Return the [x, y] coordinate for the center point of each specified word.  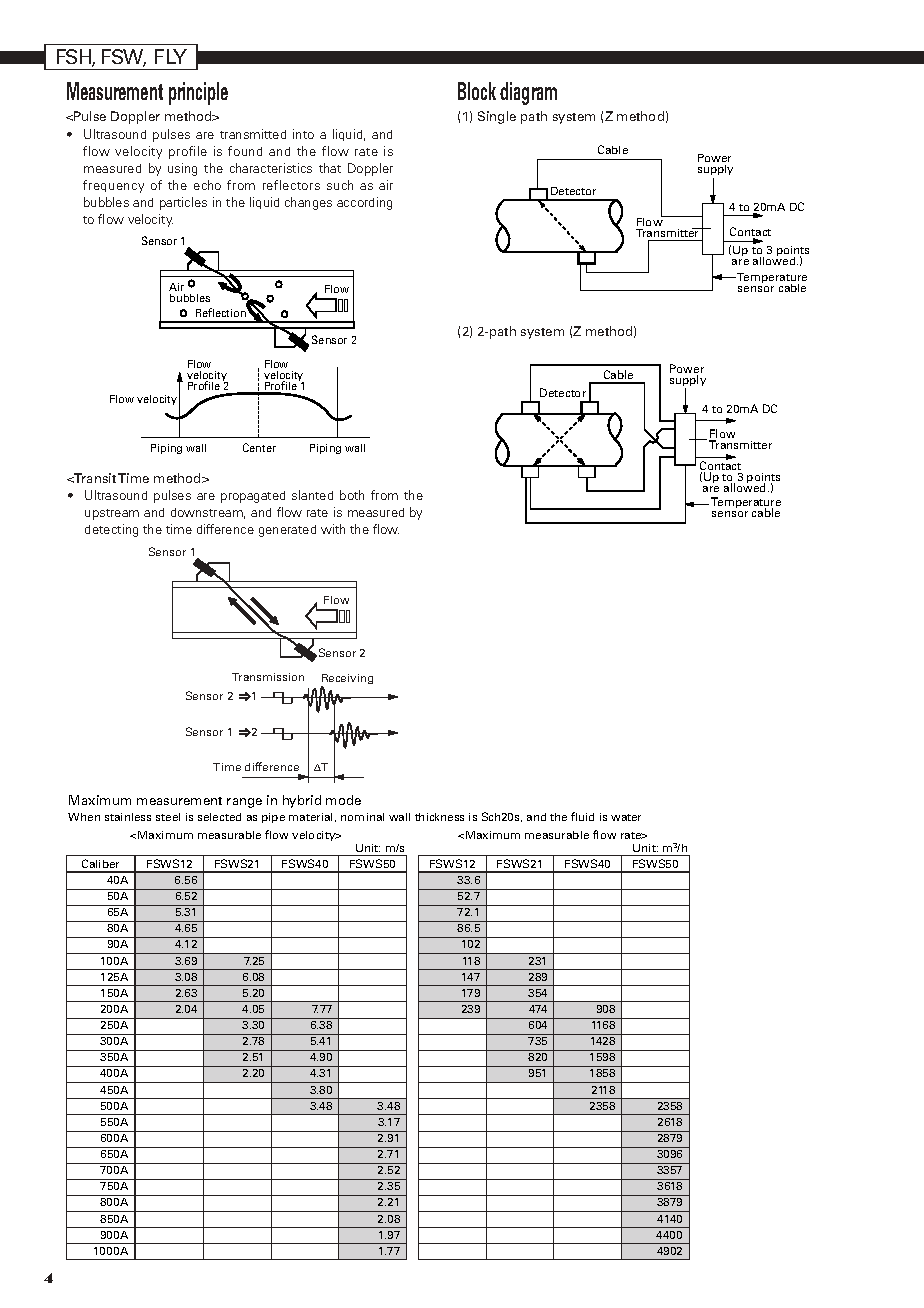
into [303, 134]
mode [343, 800]
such [340, 185]
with [333, 529]
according [364, 203]
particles [183, 203]
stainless [128, 817]
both [352, 495]
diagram [528, 93]
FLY [171, 56]
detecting [111, 530]
